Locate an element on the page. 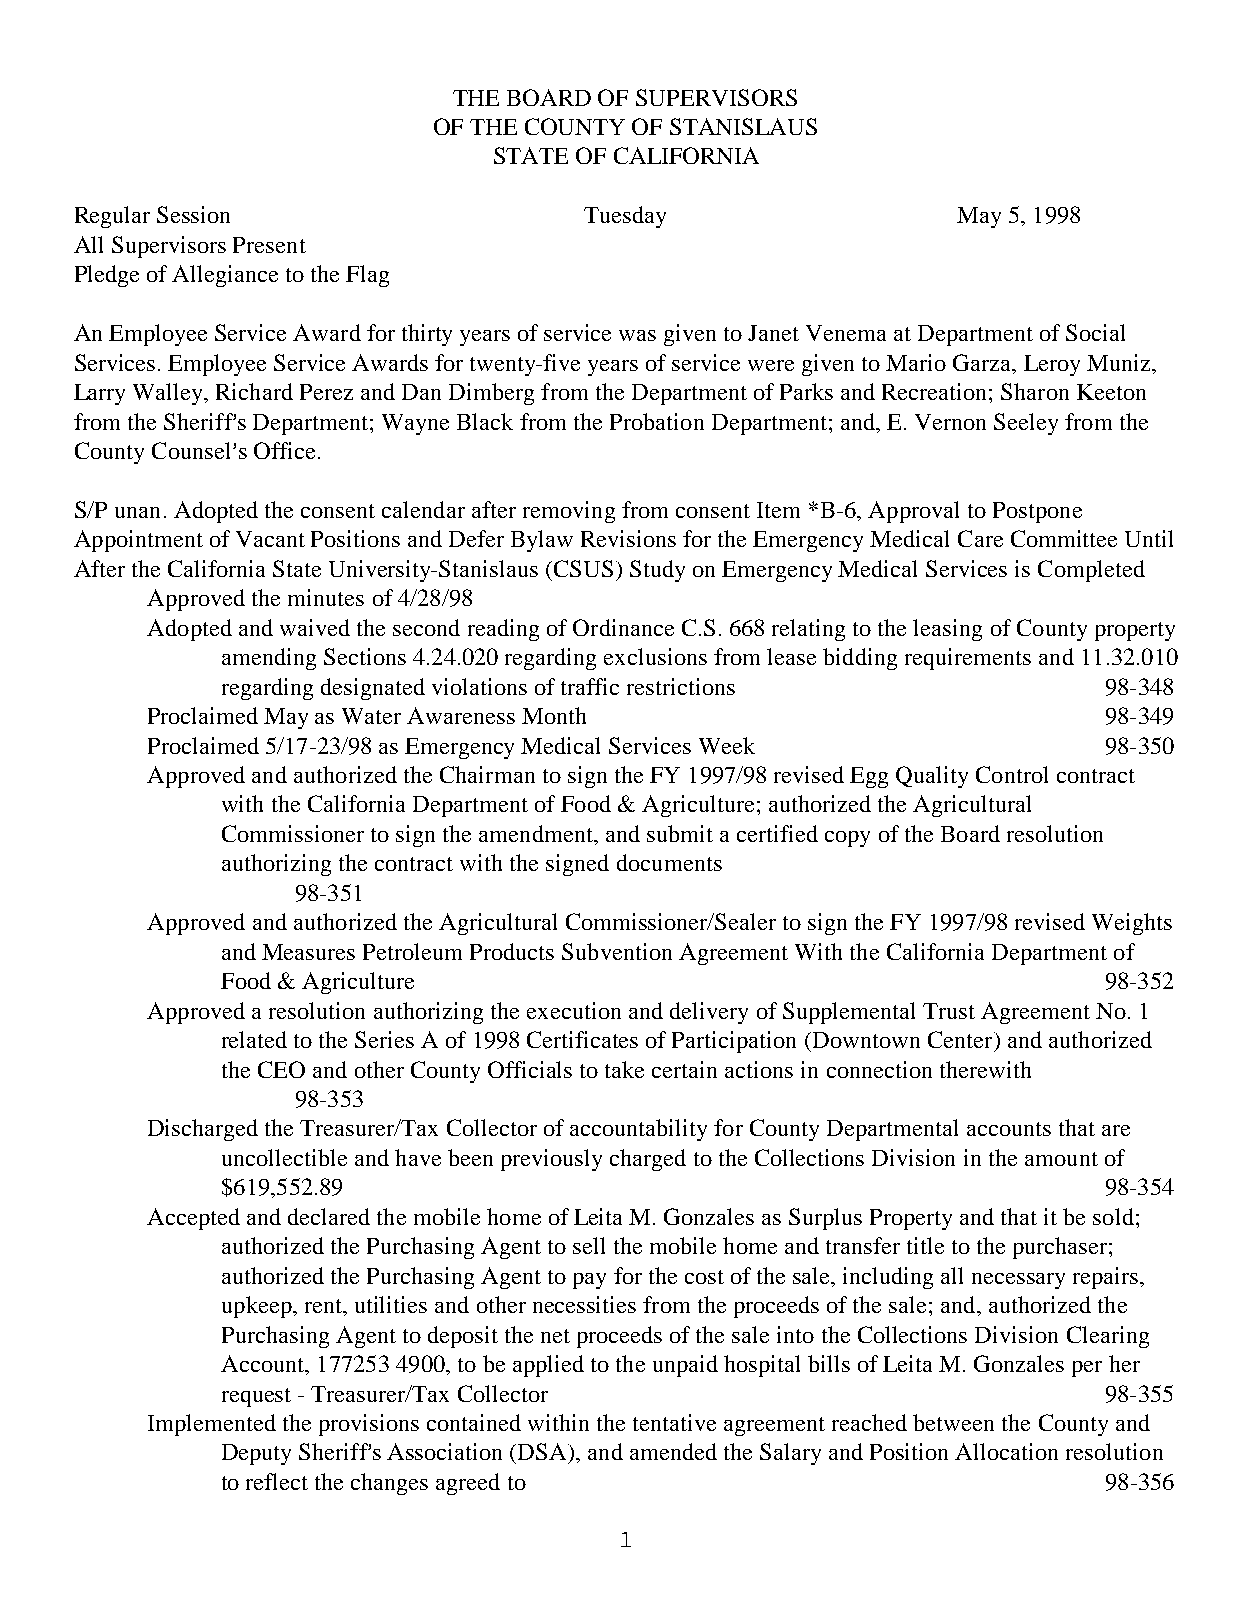  Allegiance is located at coordinates (225, 276).
